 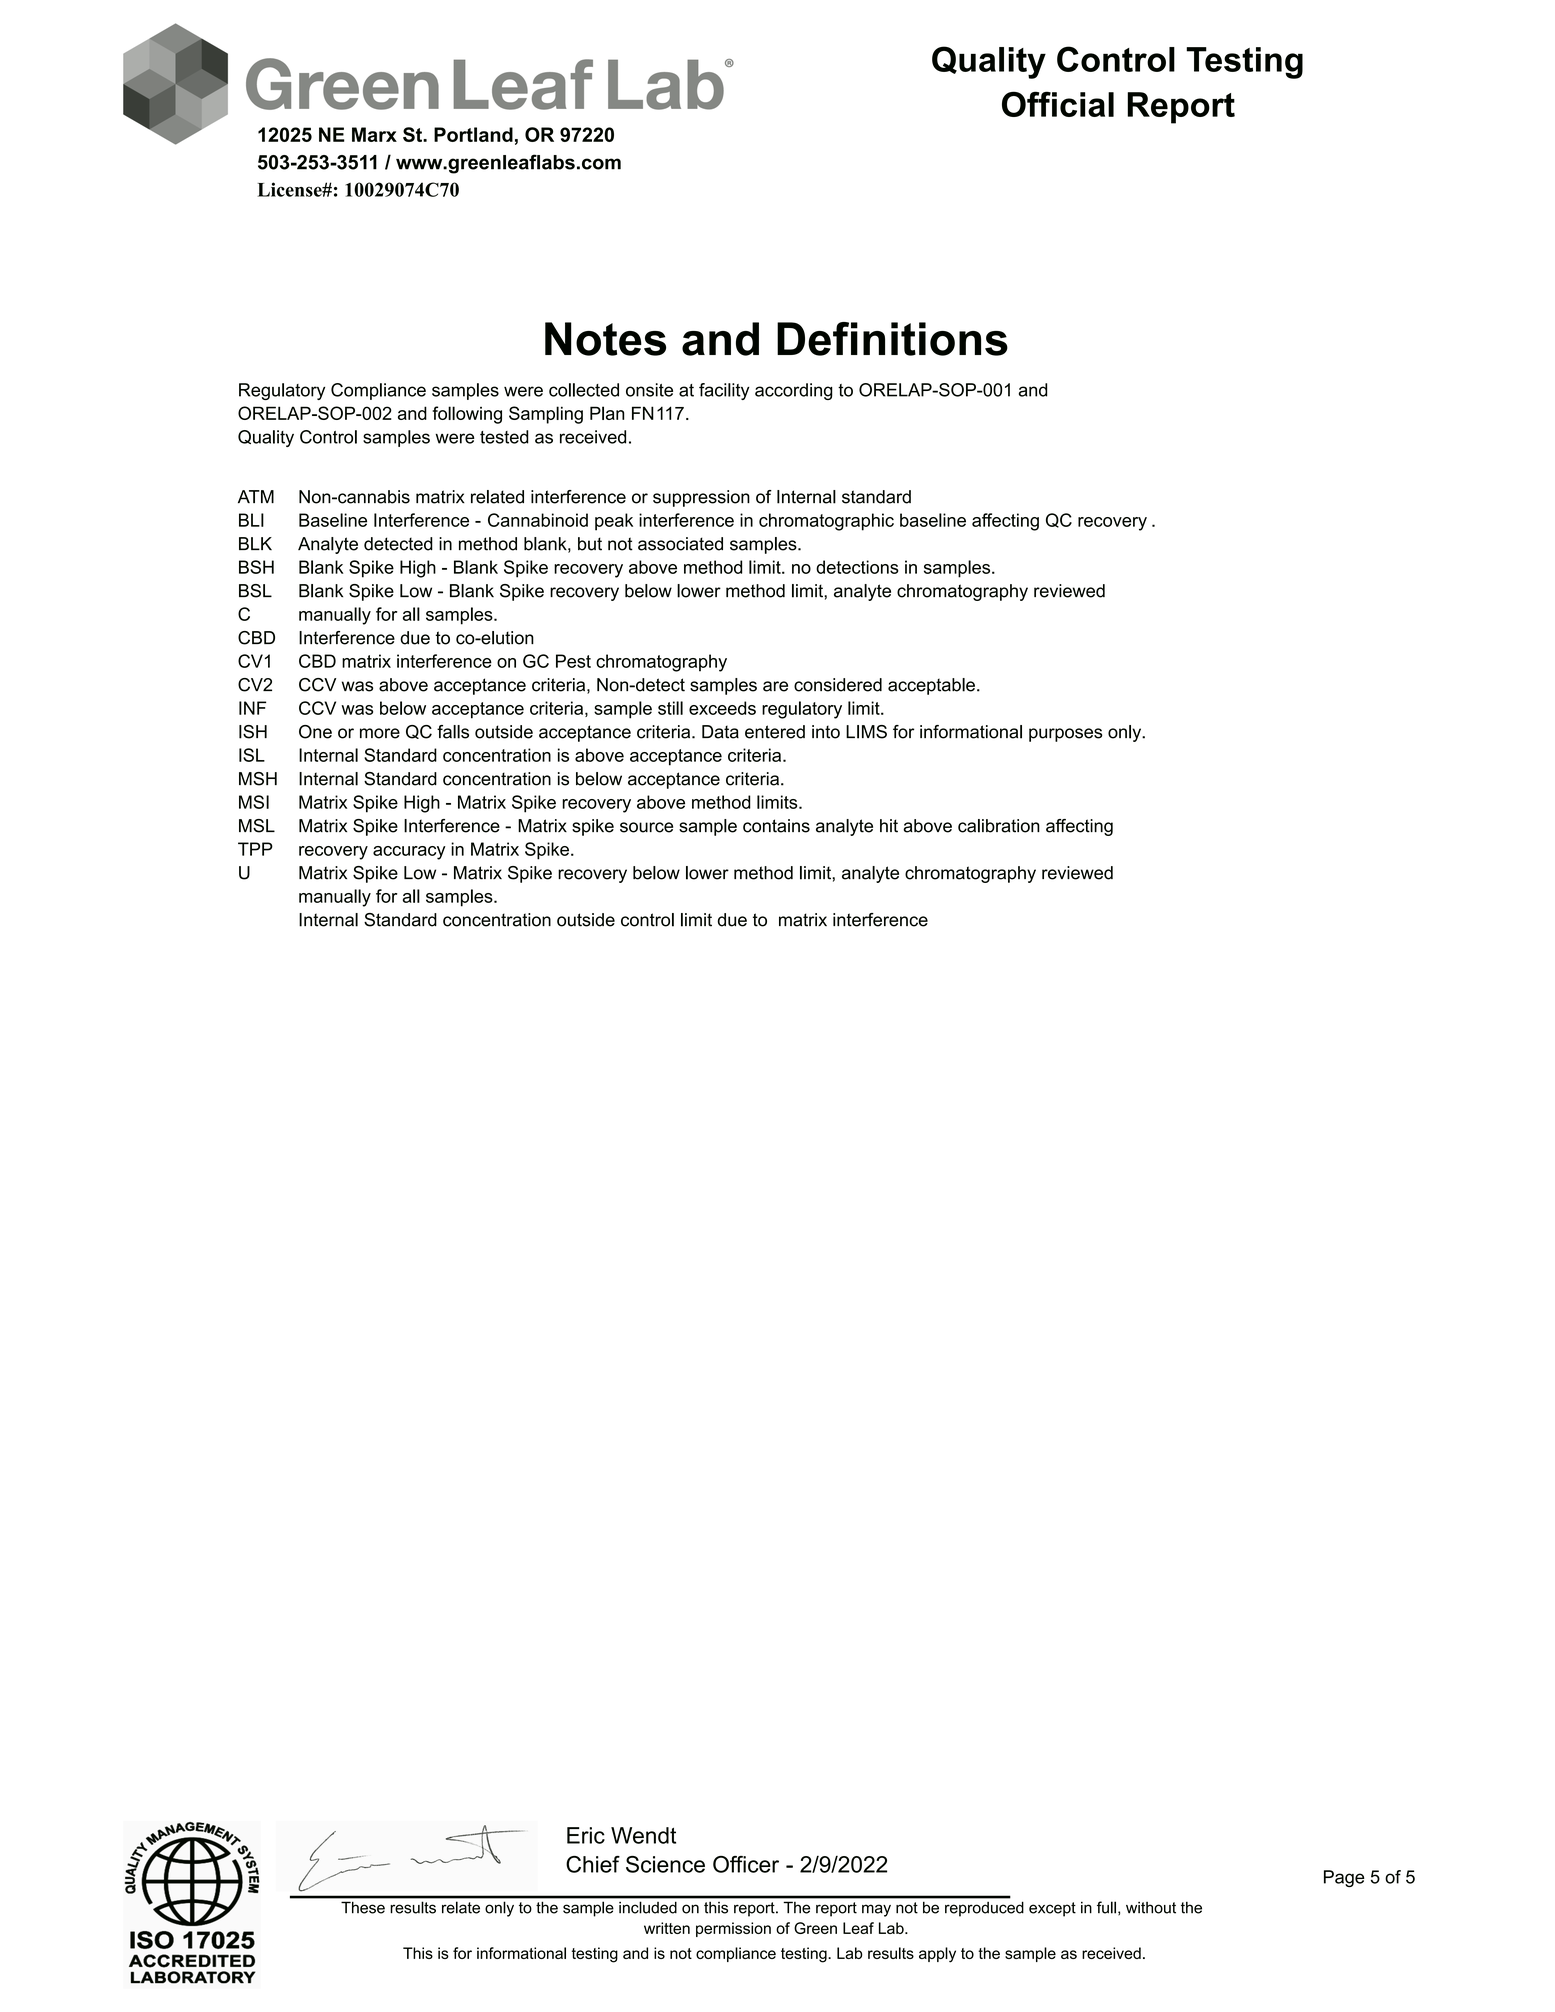 What do you see at coordinates (363, 1908) in the document?
I see `These` at bounding box center [363, 1908].
